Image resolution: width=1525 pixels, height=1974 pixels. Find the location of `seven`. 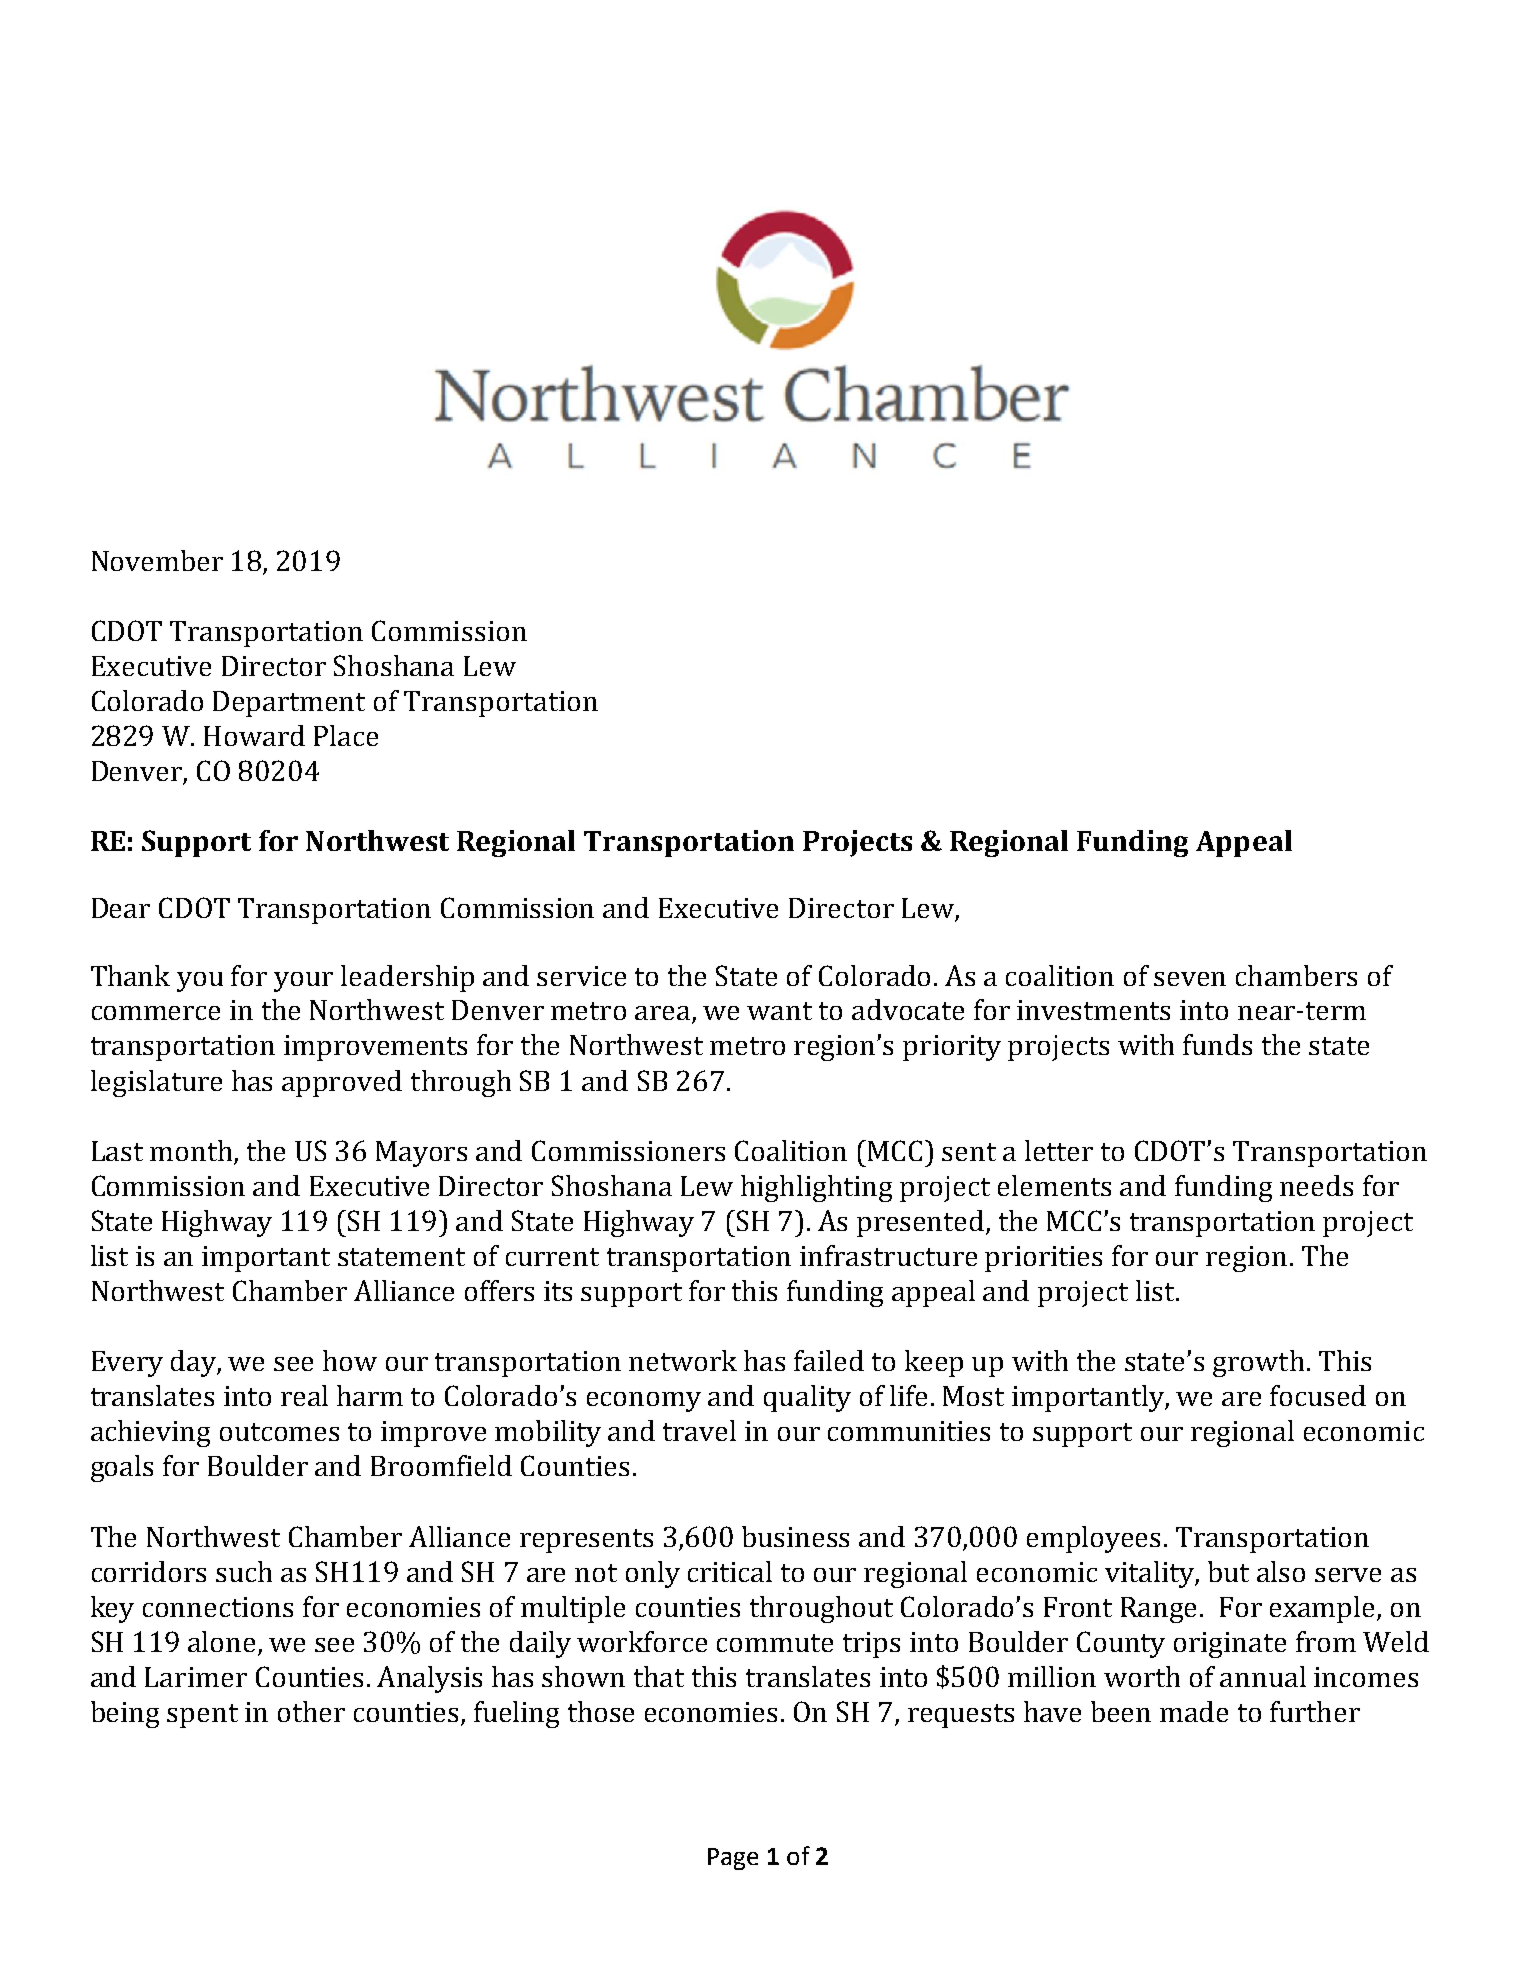

seven is located at coordinates (1190, 979).
